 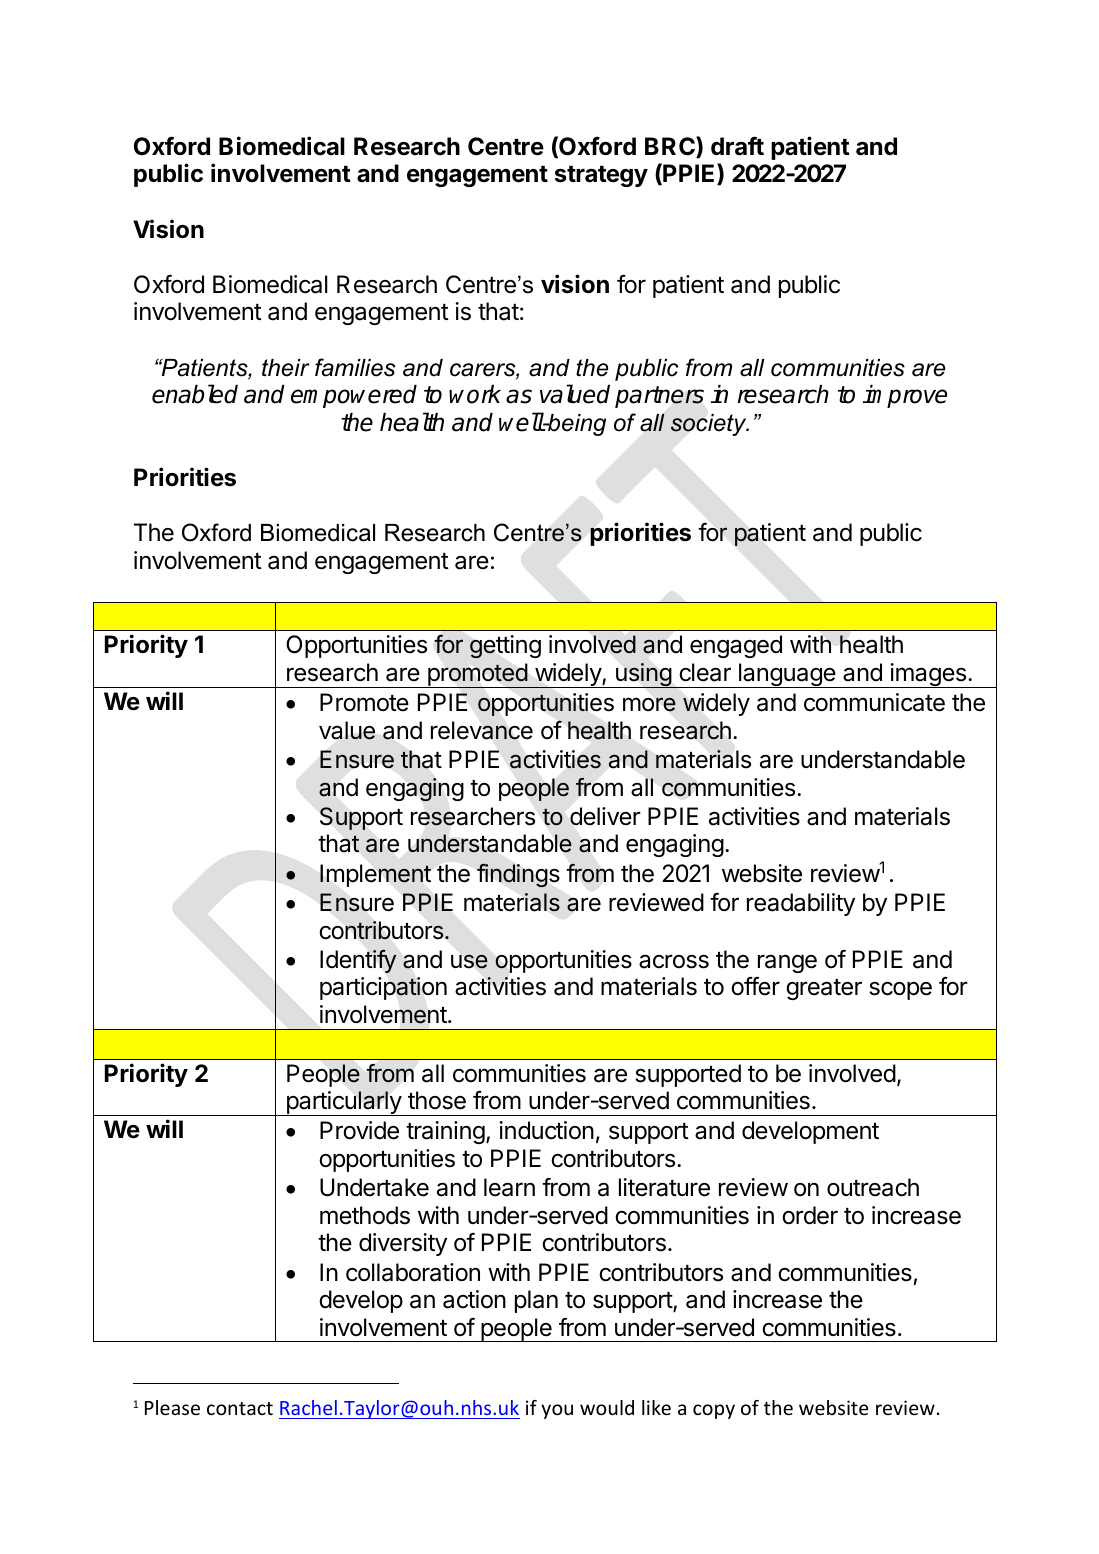 I want to click on findings, so click(x=518, y=875).
